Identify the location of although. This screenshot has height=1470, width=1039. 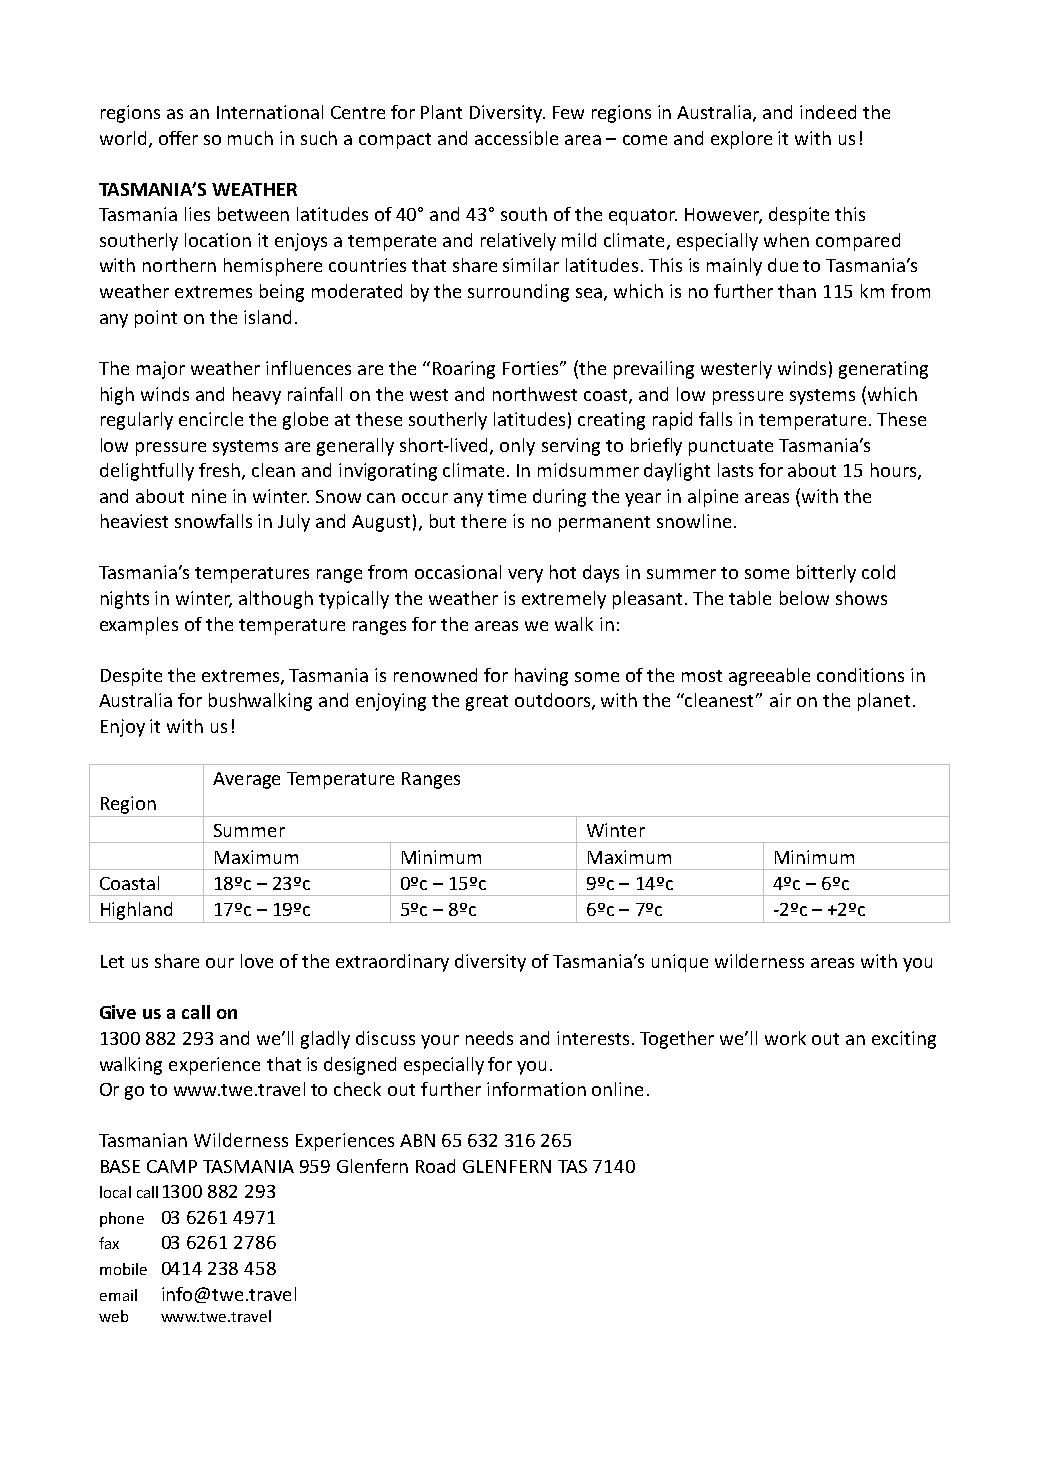
(276, 600).
